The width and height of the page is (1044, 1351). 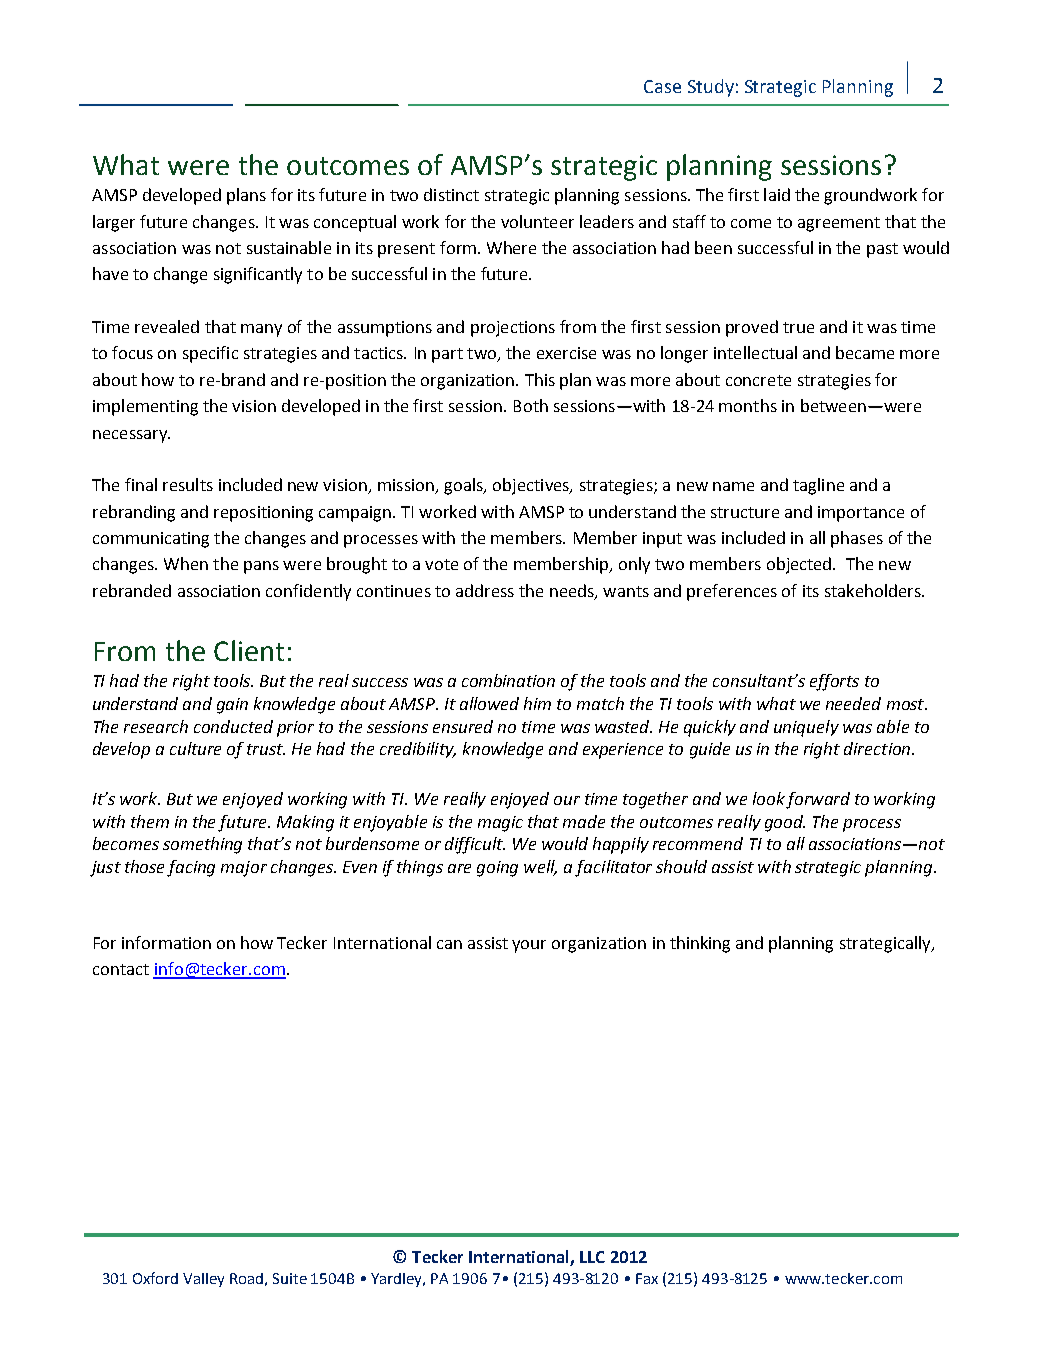 I want to click on laid, so click(x=777, y=194).
